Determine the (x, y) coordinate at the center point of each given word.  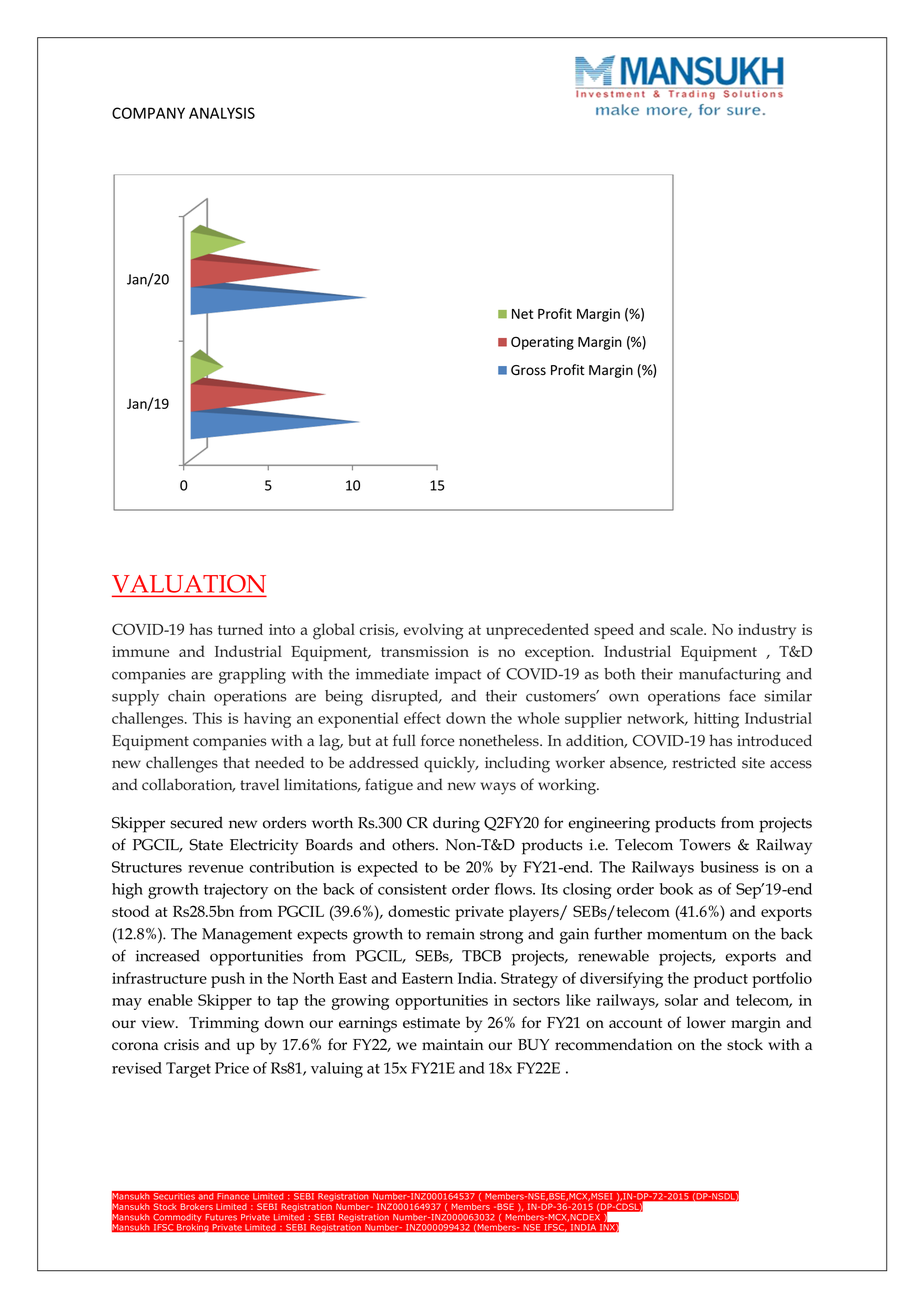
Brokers (196, 1206)
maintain (453, 1044)
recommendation (614, 1044)
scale (687, 629)
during (456, 825)
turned (240, 629)
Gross (528, 370)
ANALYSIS (222, 113)
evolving (434, 631)
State (206, 845)
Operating (542, 343)
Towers (705, 845)
